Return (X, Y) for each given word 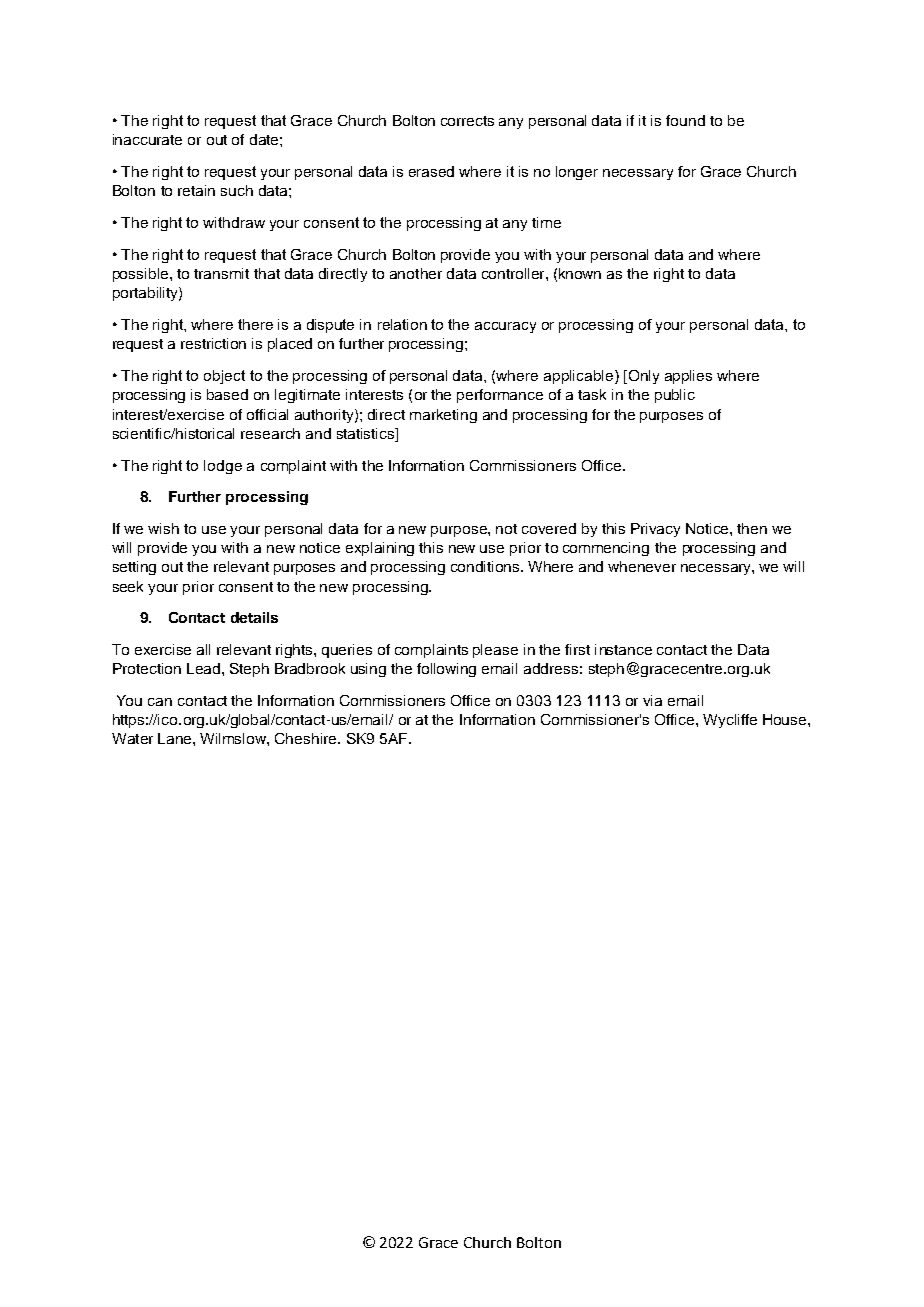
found (685, 120)
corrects (467, 121)
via (652, 700)
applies (688, 377)
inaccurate (147, 139)
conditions (487, 566)
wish (163, 528)
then (752, 528)
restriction (213, 343)
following (446, 670)
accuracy (505, 327)
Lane (176, 738)
